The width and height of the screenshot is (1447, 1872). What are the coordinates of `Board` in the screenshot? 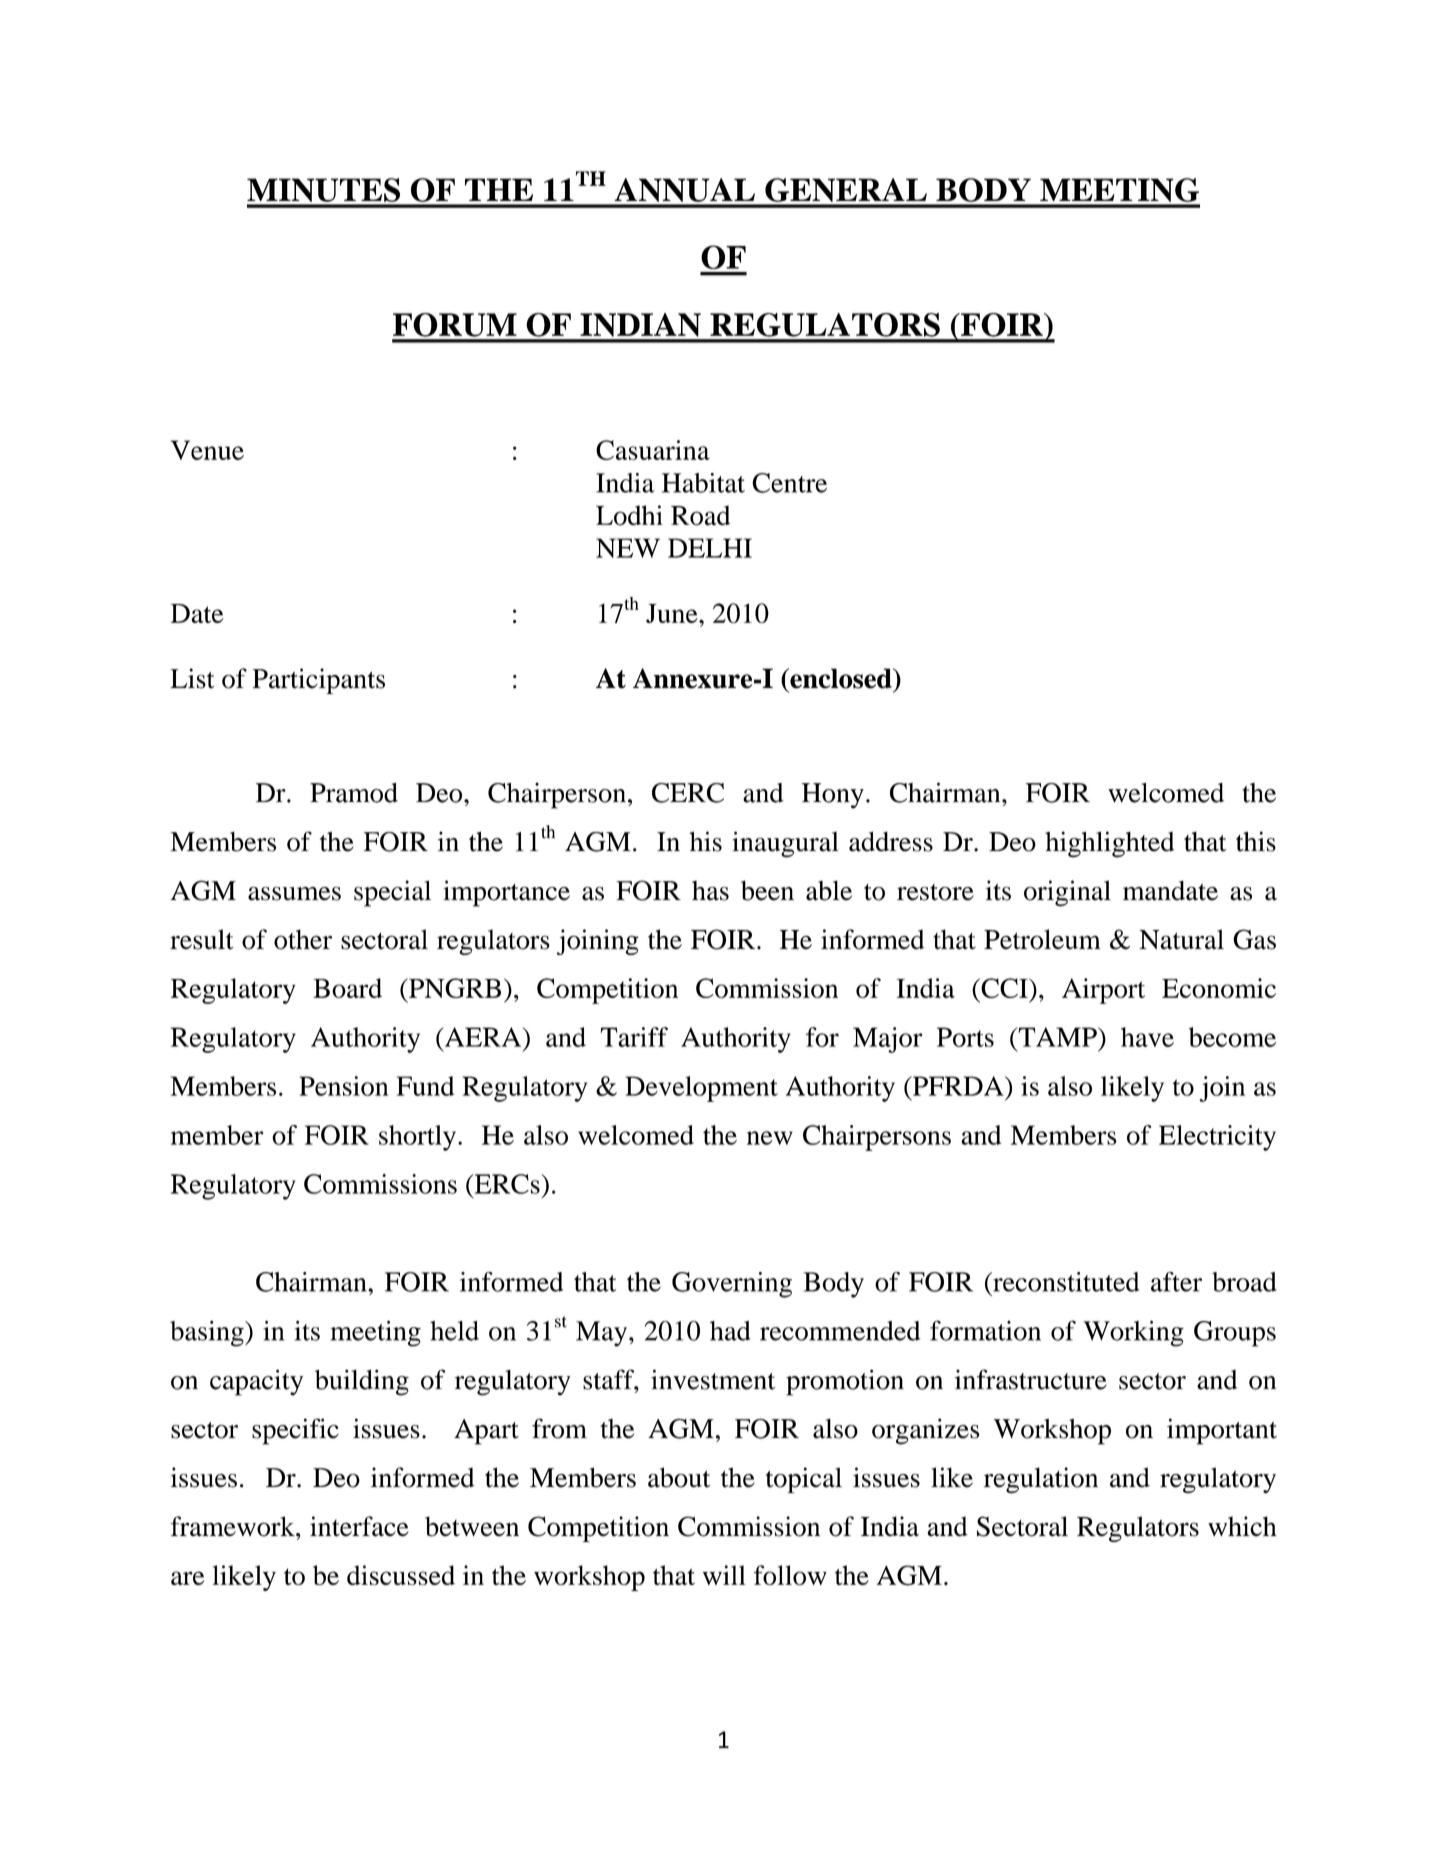 It's located at (347, 988).
